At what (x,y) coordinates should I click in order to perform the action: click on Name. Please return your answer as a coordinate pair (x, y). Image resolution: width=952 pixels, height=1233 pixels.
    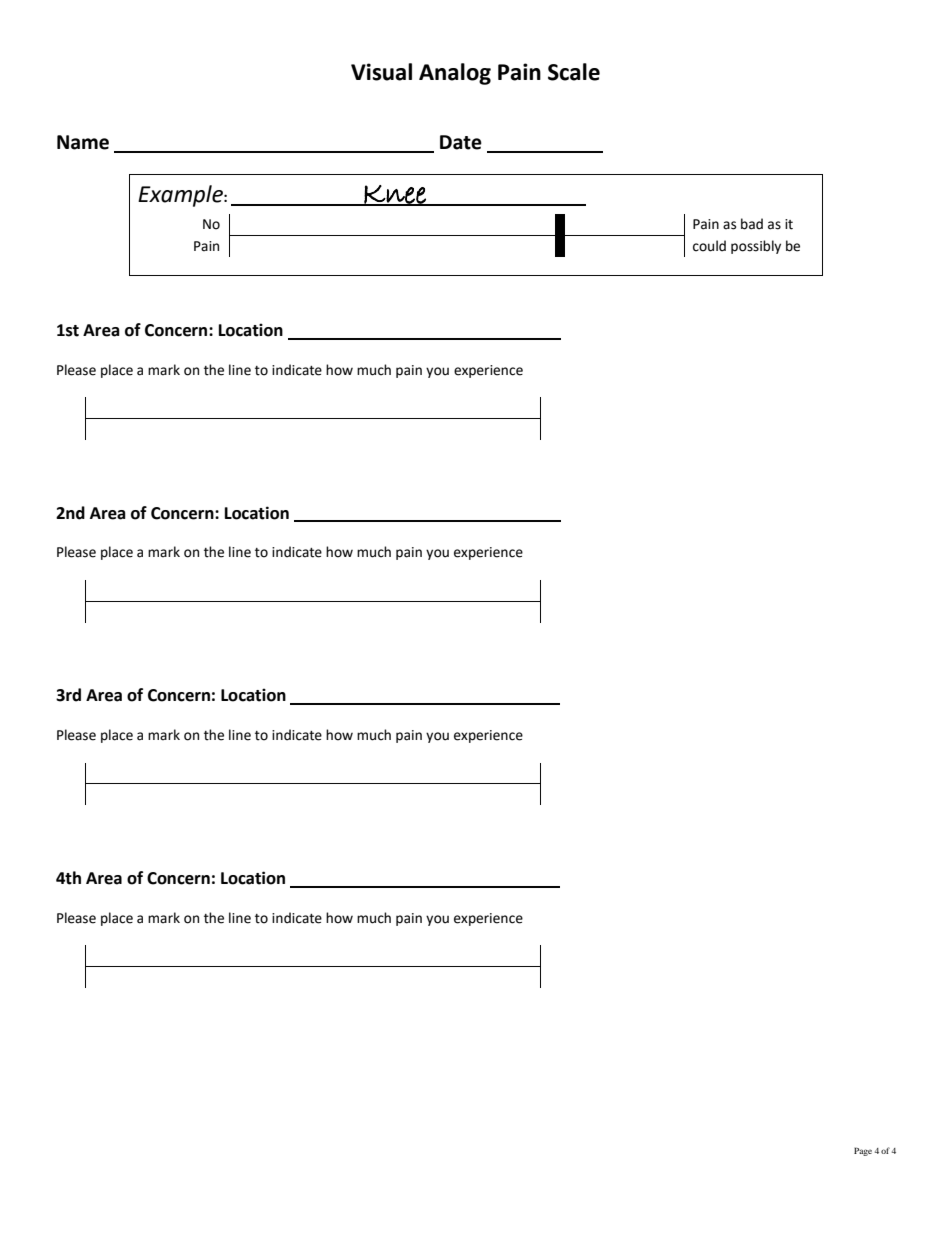
    Looking at the image, I should click on (83, 142).
